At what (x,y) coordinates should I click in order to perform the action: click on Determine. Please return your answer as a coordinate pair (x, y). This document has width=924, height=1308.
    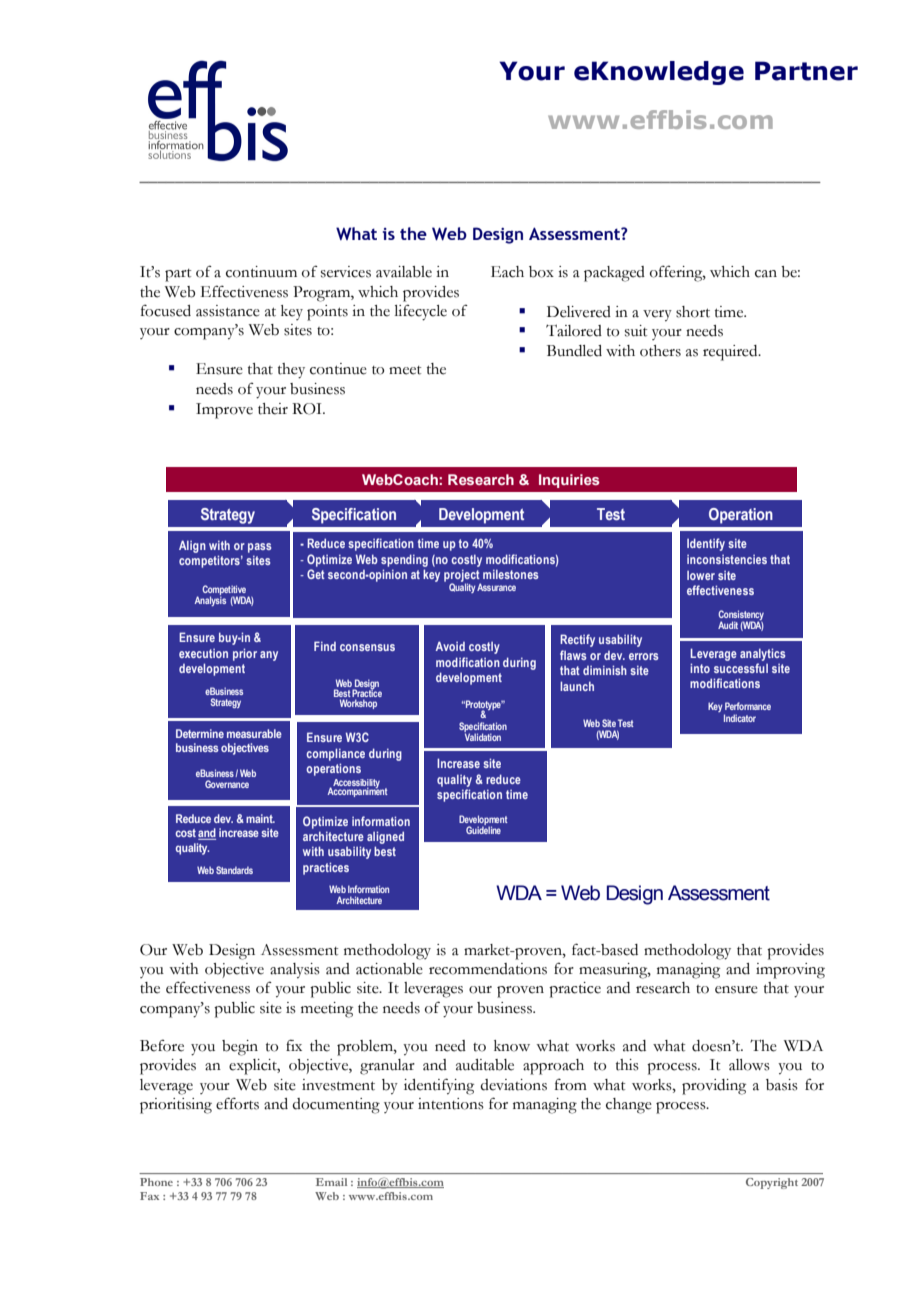
    Looking at the image, I should click on (200, 733).
